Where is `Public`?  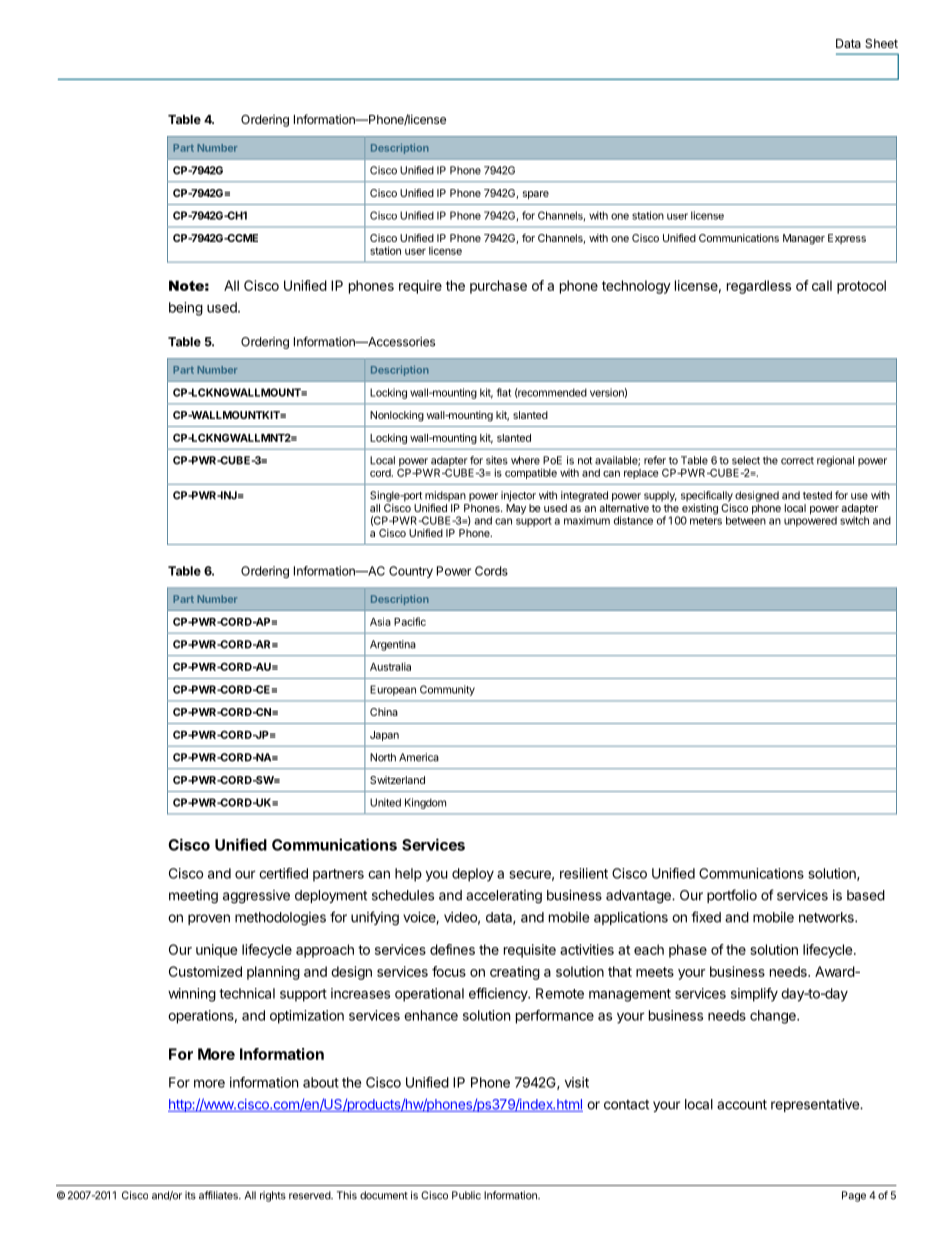
Public is located at coordinates (466, 1195).
